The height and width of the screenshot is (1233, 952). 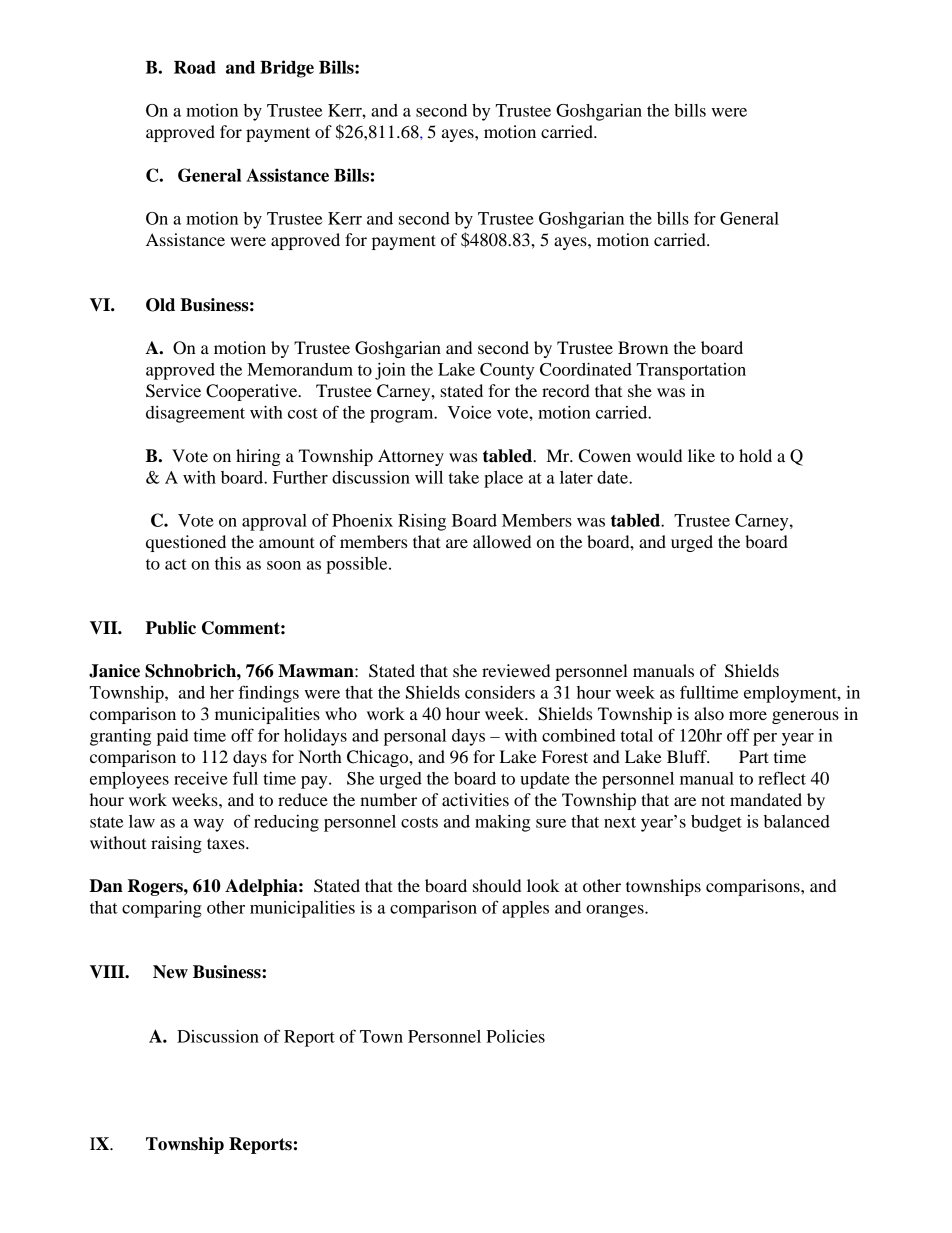 I want to click on Brown, so click(x=643, y=347).
